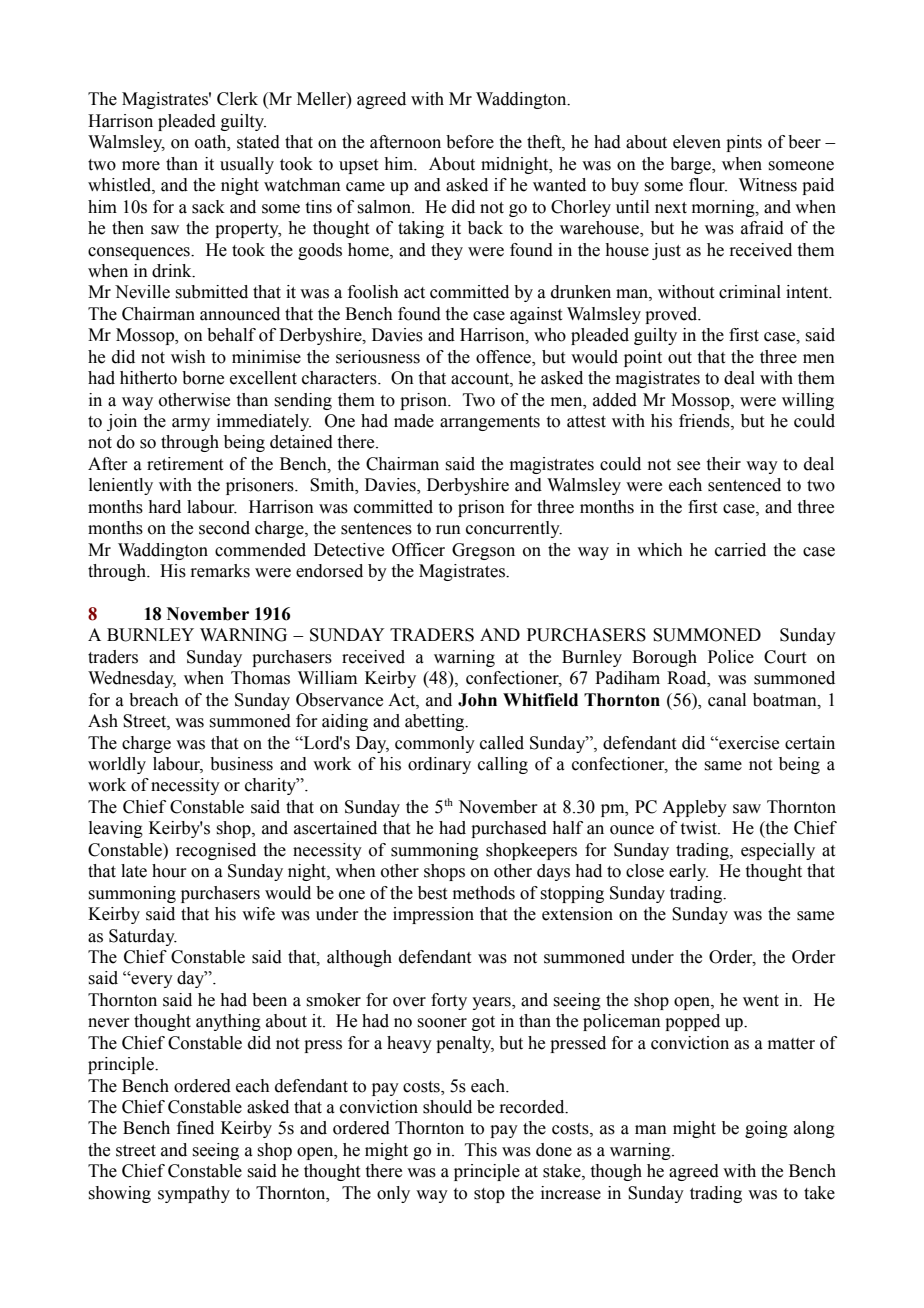 This screenshot has height=1308, width=924. I want to click on second, so click(224, 528).
